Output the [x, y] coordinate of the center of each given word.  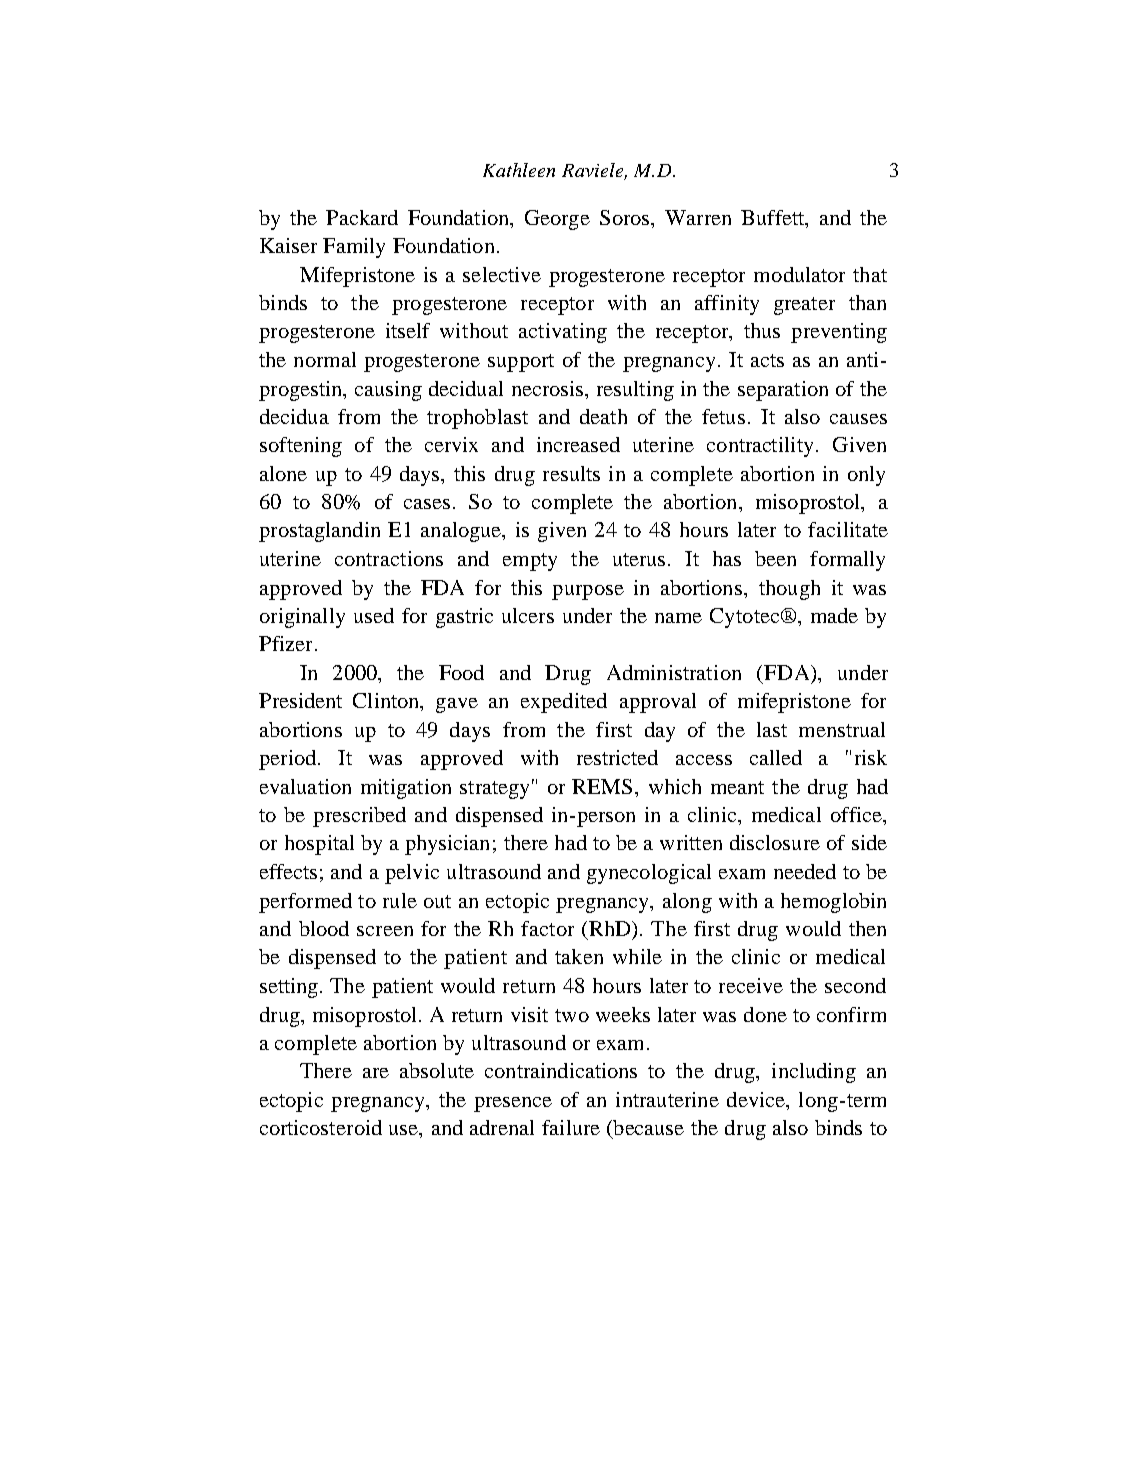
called [776, 757]
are [376, 1073]
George [557, 220]
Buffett [774, 219]
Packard [362, 217]
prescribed [359, 817]
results [571, 473]
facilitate [848, 529]
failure [571, 1127]
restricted [617, 757]
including [814, 1073]
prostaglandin [319, 532]
